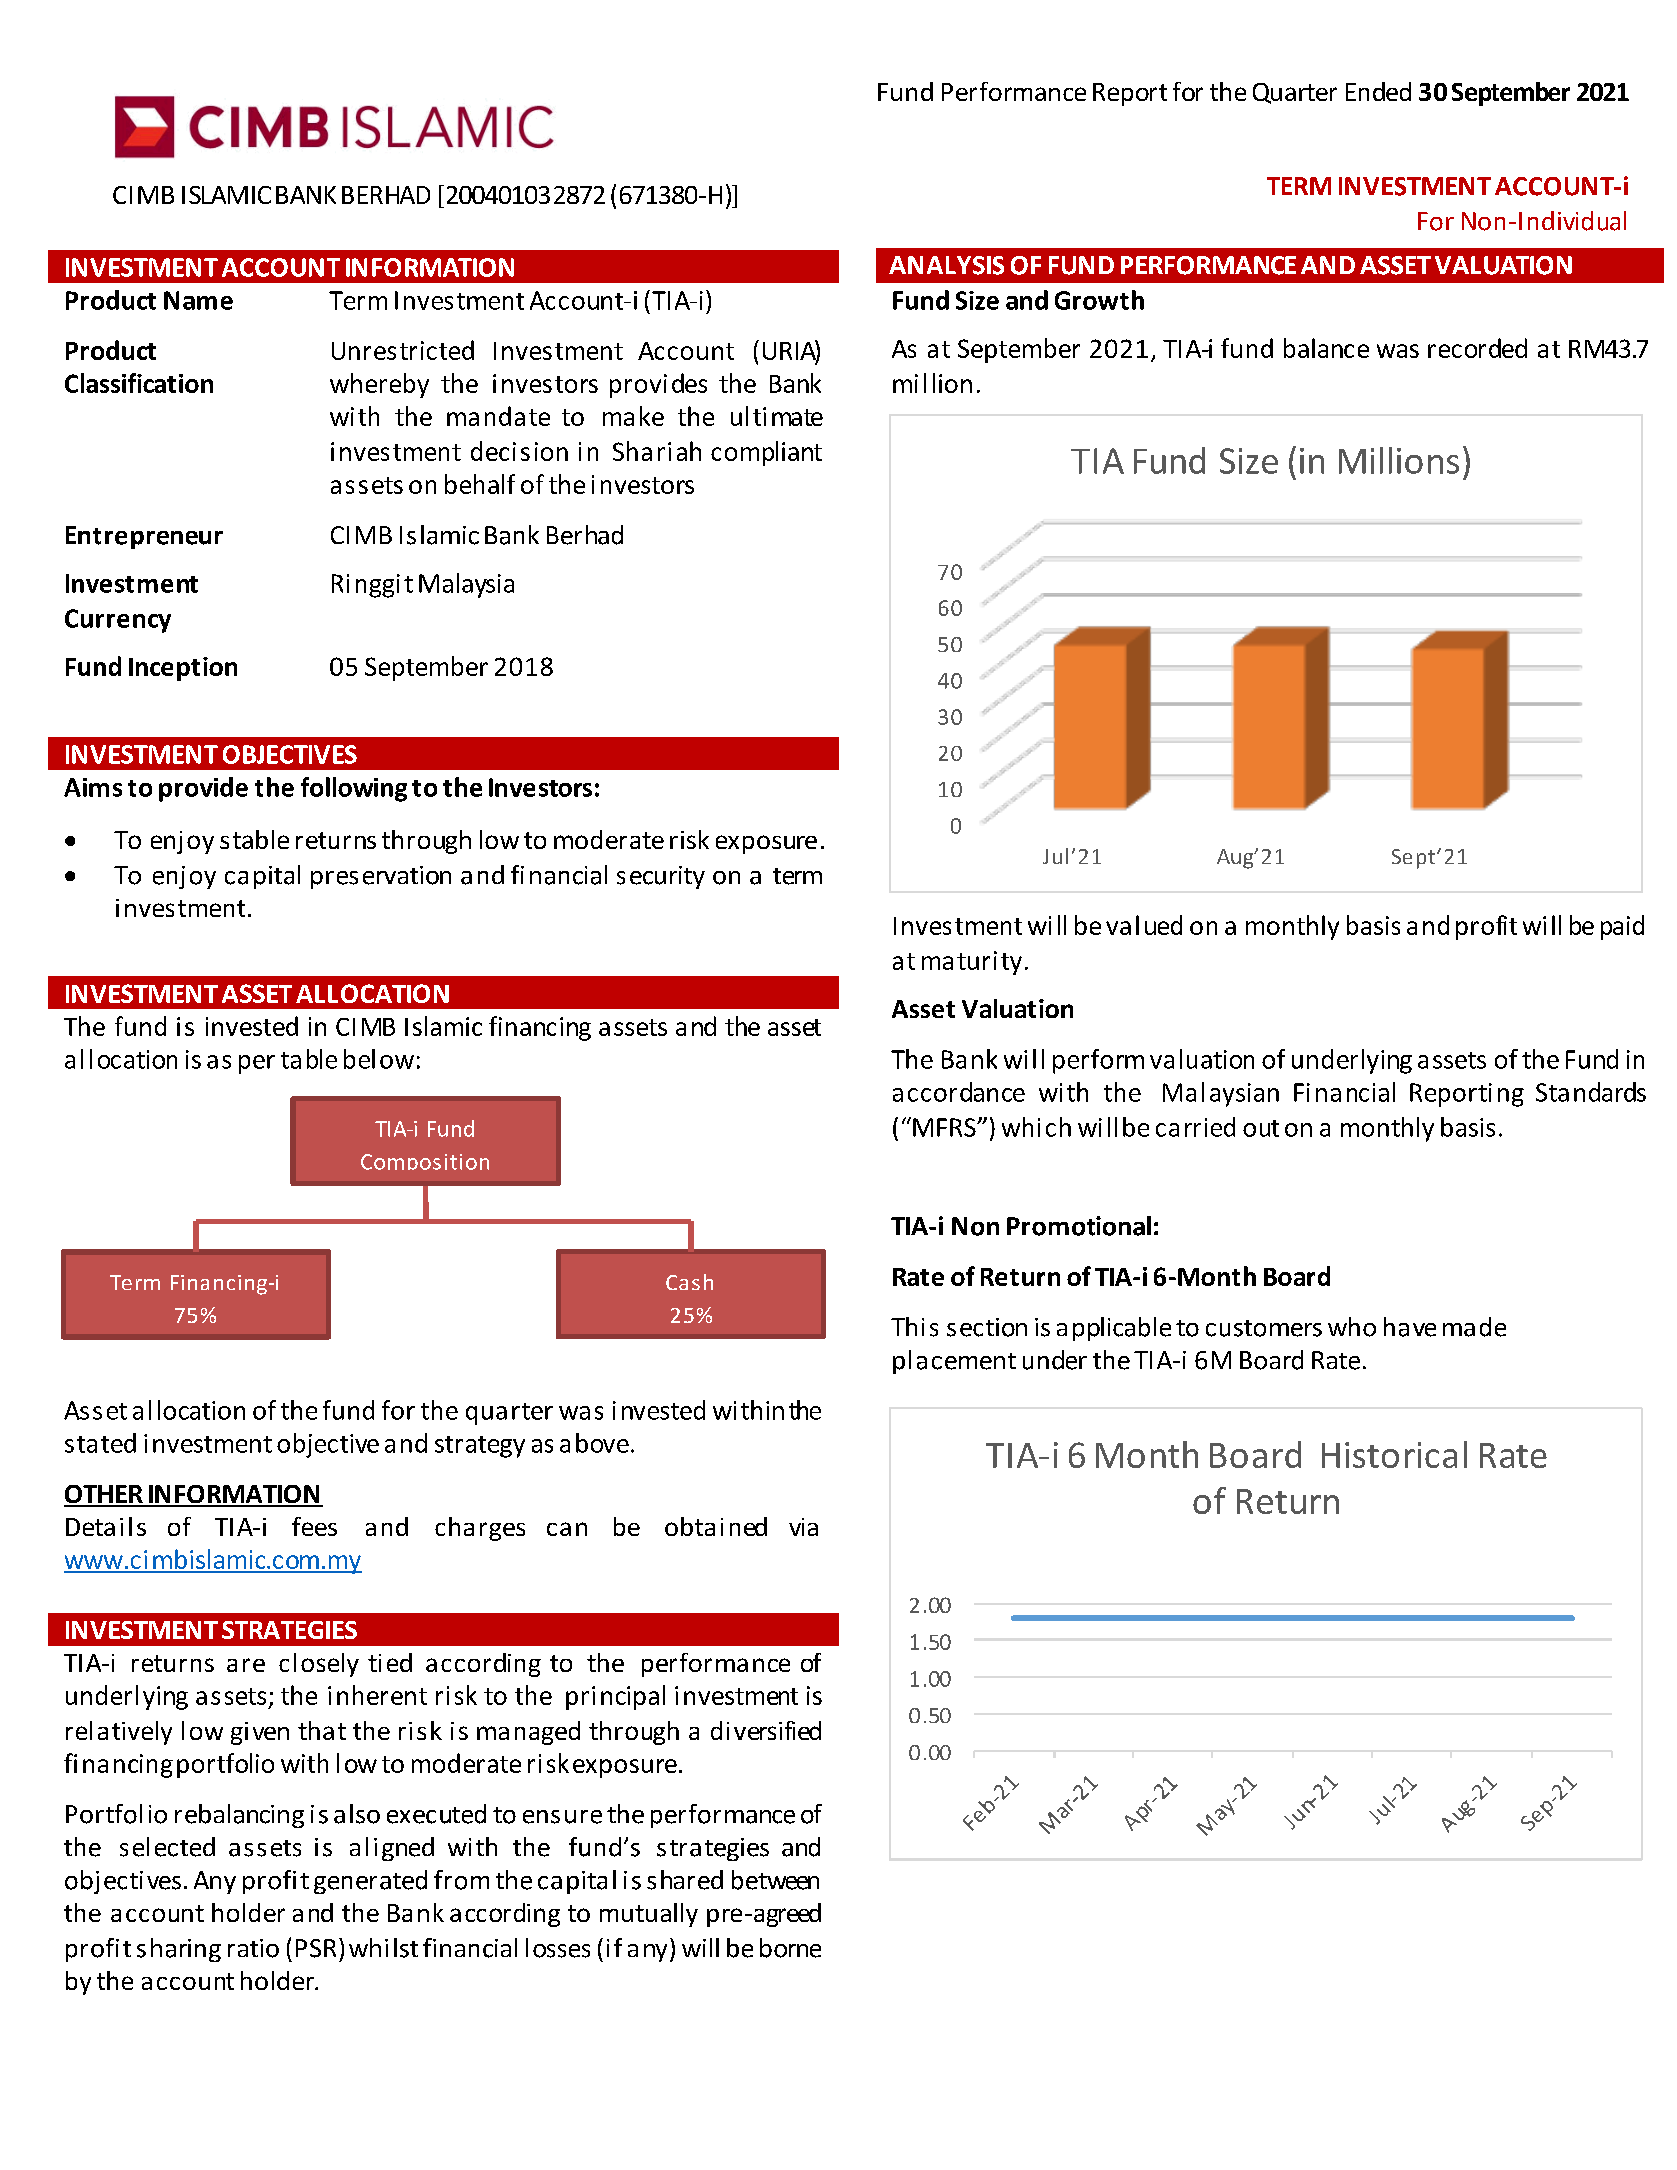  What do you see at coordinates (972, 963) in the screenshot?
I see `maturity` at bounding box center [972, 963].
